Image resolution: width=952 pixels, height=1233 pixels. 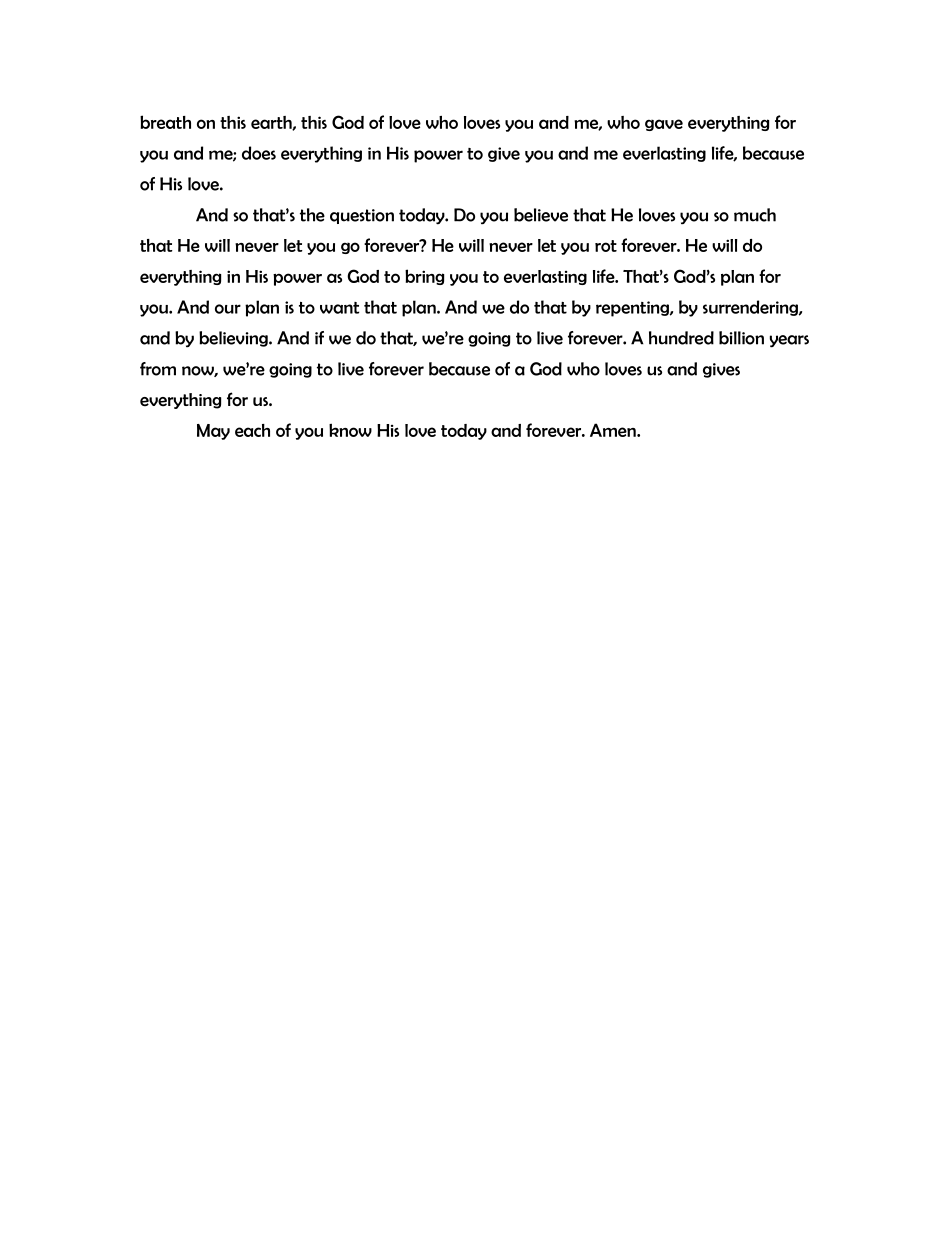 I want to click on May, so click(x=213, y=432).
